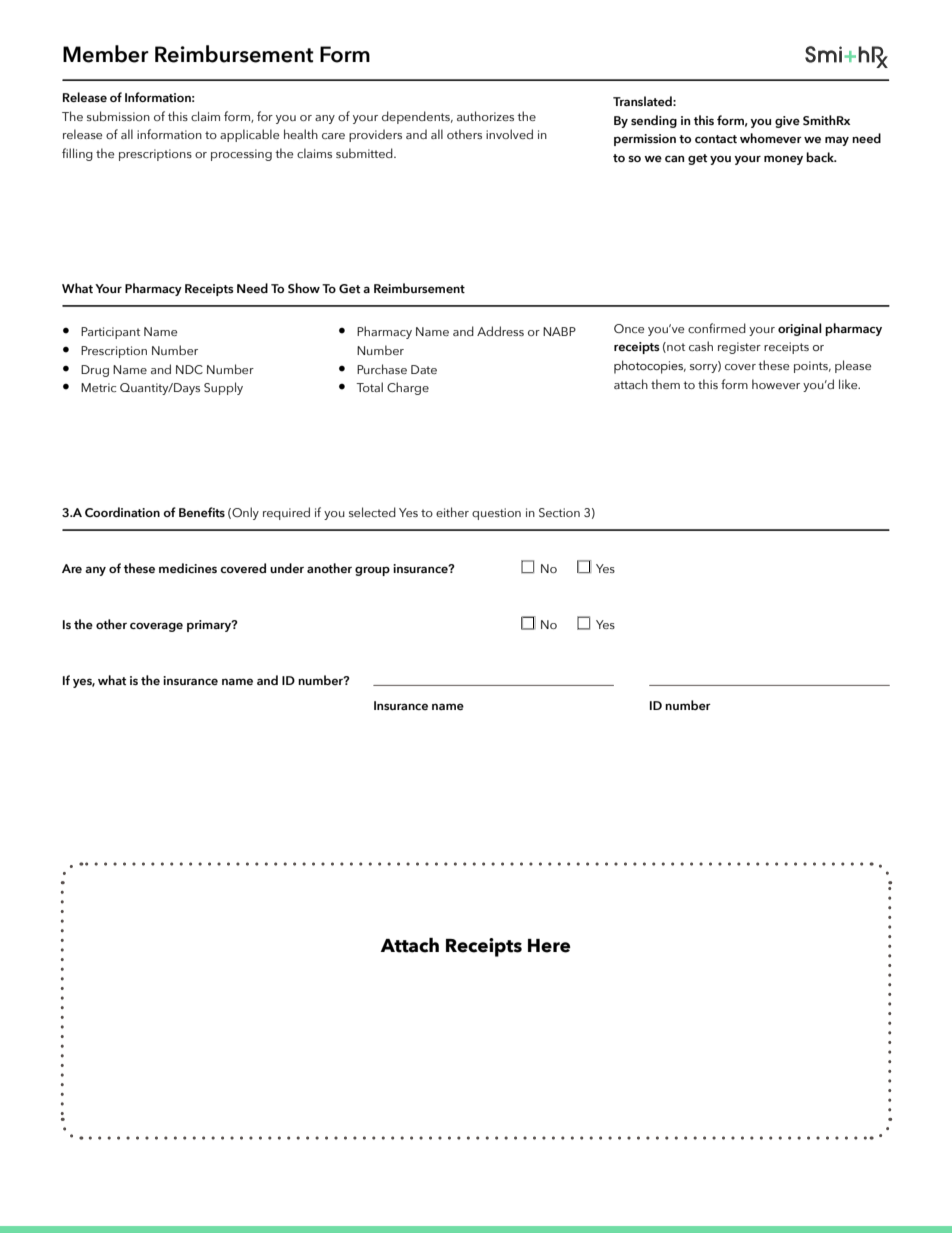 The image size is (952, 1233). Describe the element at coordinates (549, 946) in the image. I see `Here` at that location.
